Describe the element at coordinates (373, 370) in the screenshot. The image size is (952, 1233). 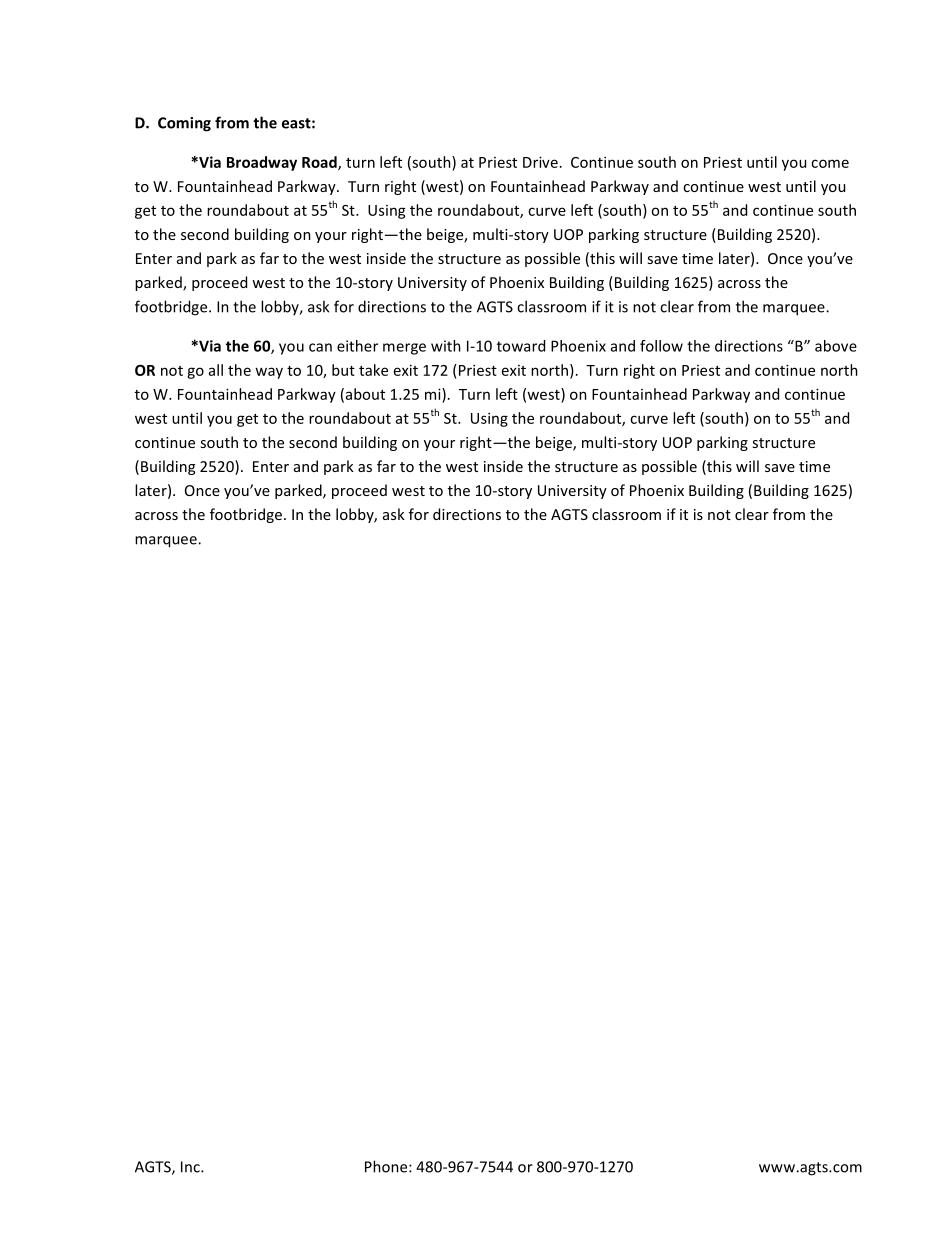
I see `take` at that location.
